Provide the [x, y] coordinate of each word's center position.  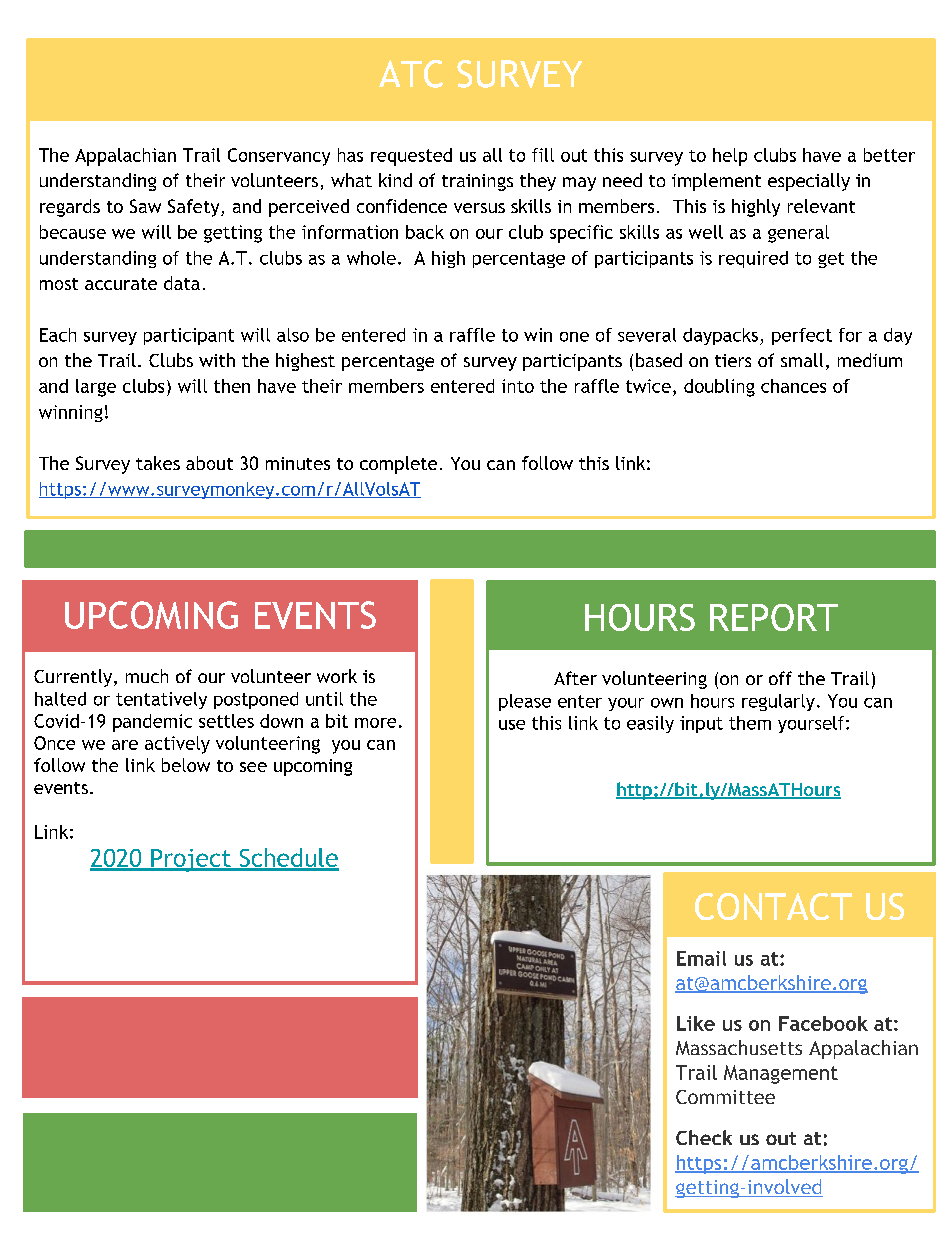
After [575, 678]
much [147, 676]
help [730, 157]
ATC [411, 74]
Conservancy [279, 157]
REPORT [774, 617]
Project [191, 860]
